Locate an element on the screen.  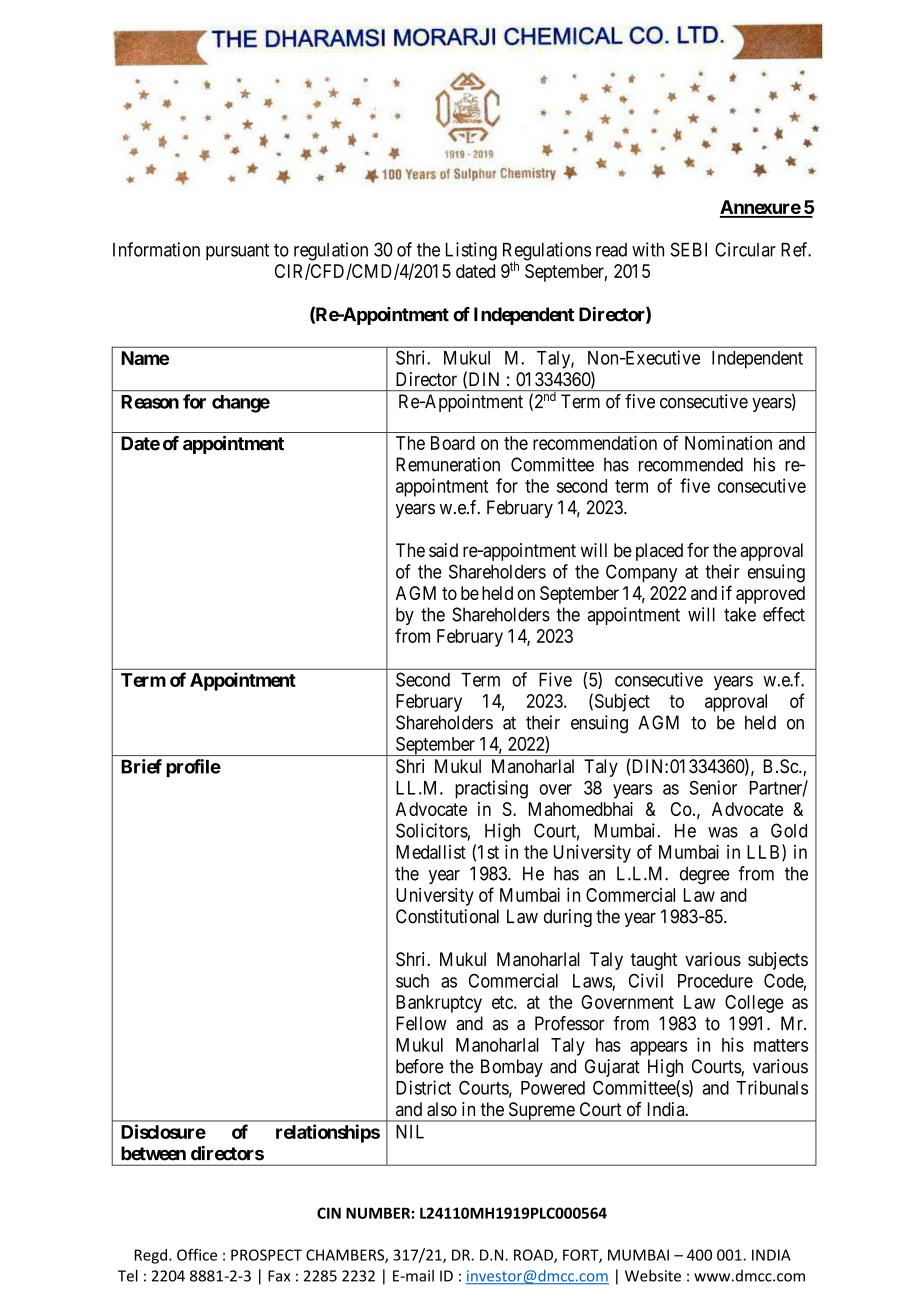
such is located at coordinates (412, 981).
